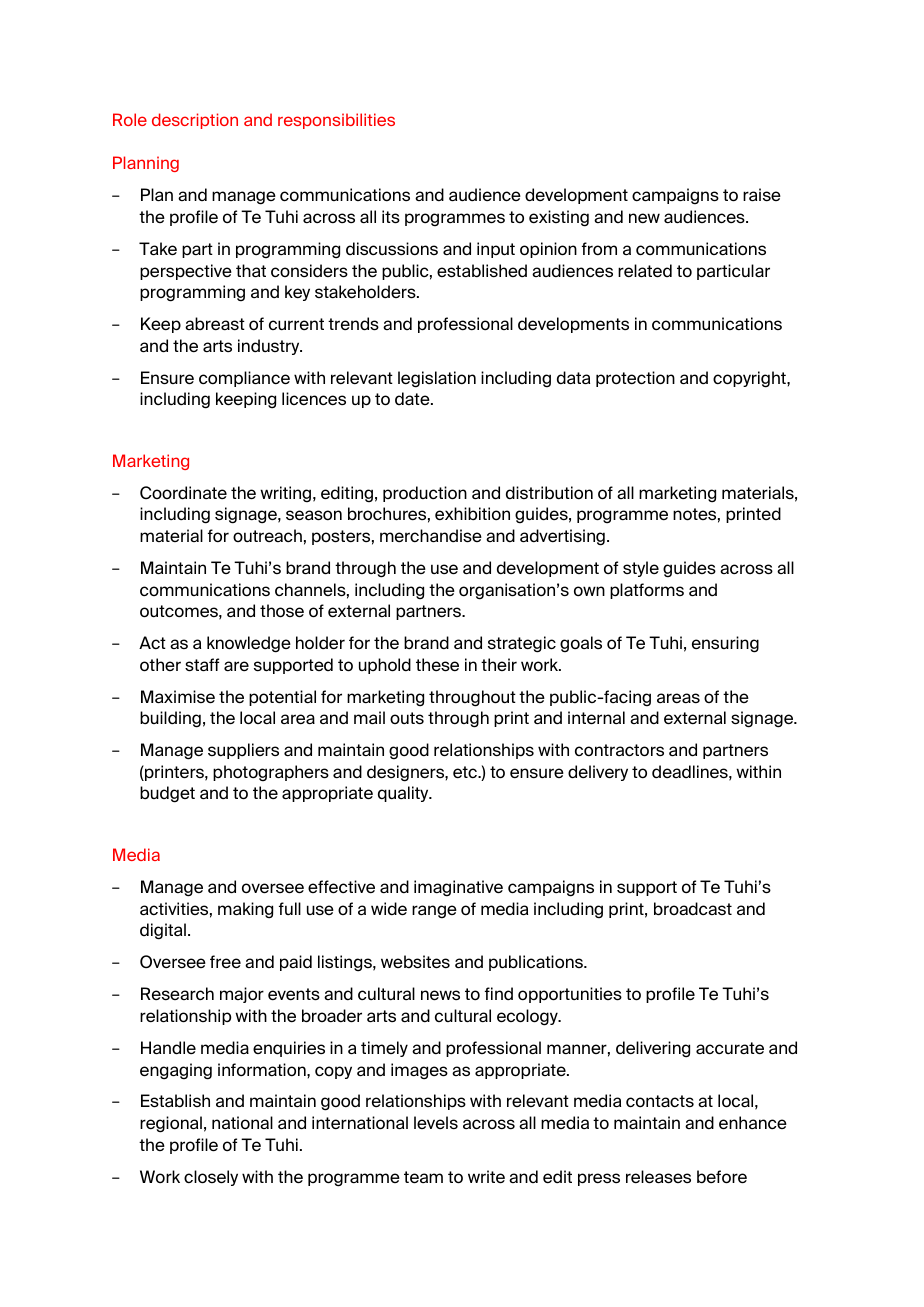 This image has width=924, height=1307. Describe the element at coordinates (211, 1178) in the image. I see `closely` at that location.
